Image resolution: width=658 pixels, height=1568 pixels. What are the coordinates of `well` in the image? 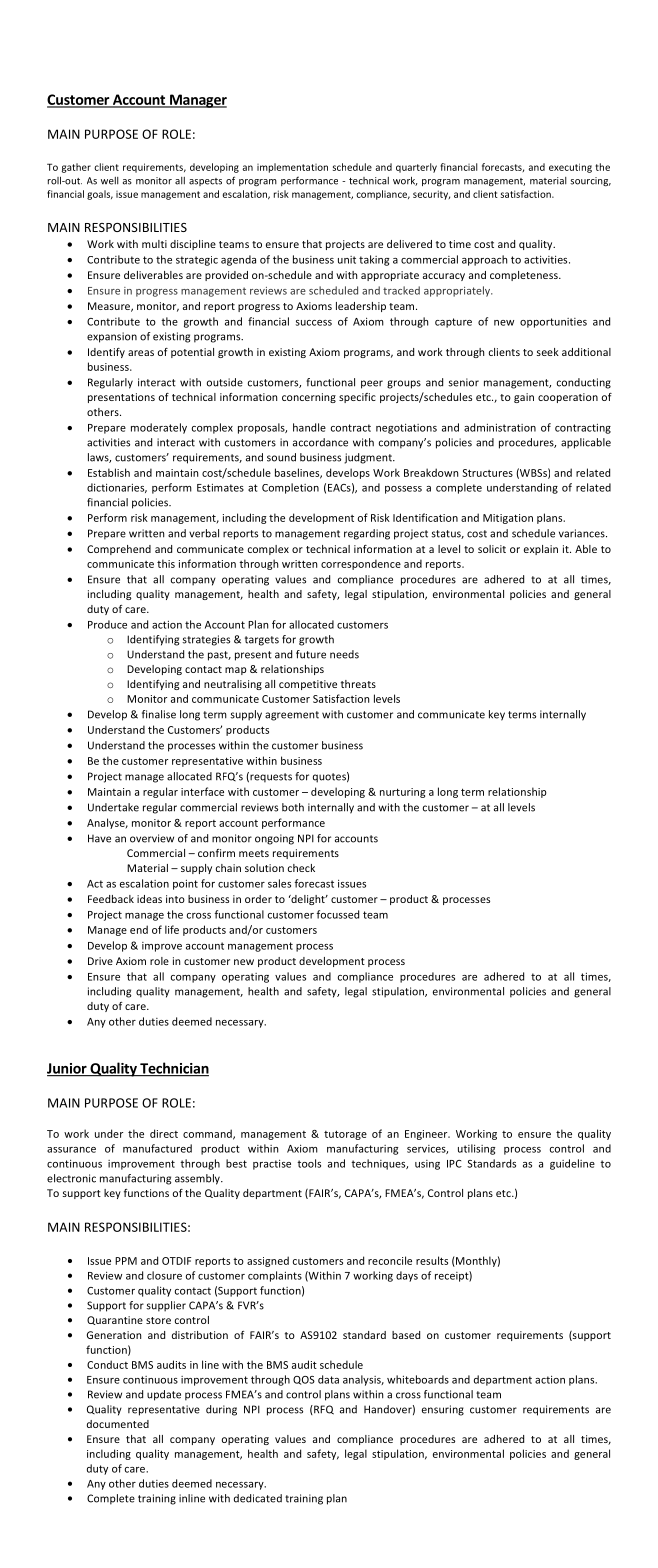 It's located at (110, 181).
